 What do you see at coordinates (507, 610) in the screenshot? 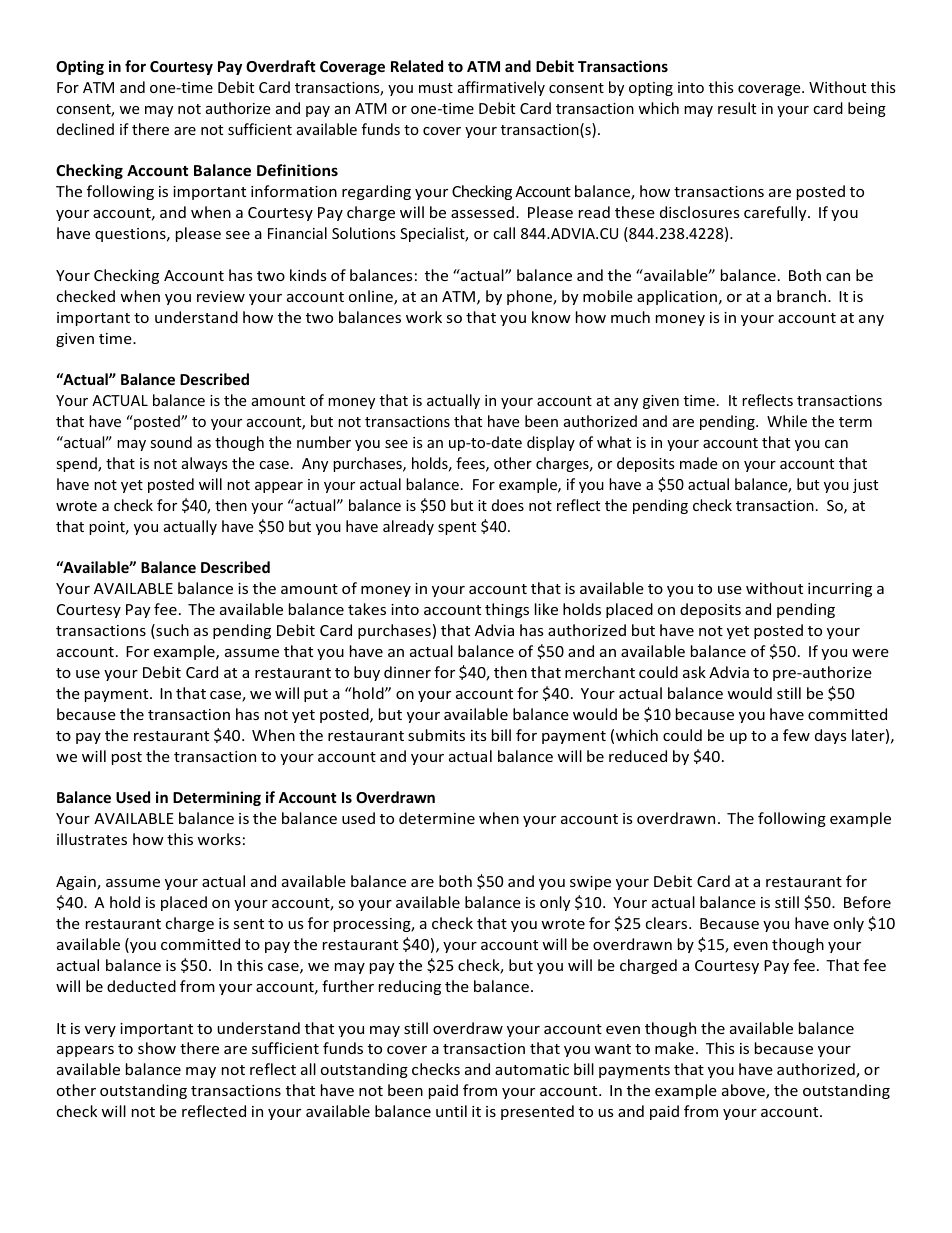
I see `things` at bounding box center [507, 610].
